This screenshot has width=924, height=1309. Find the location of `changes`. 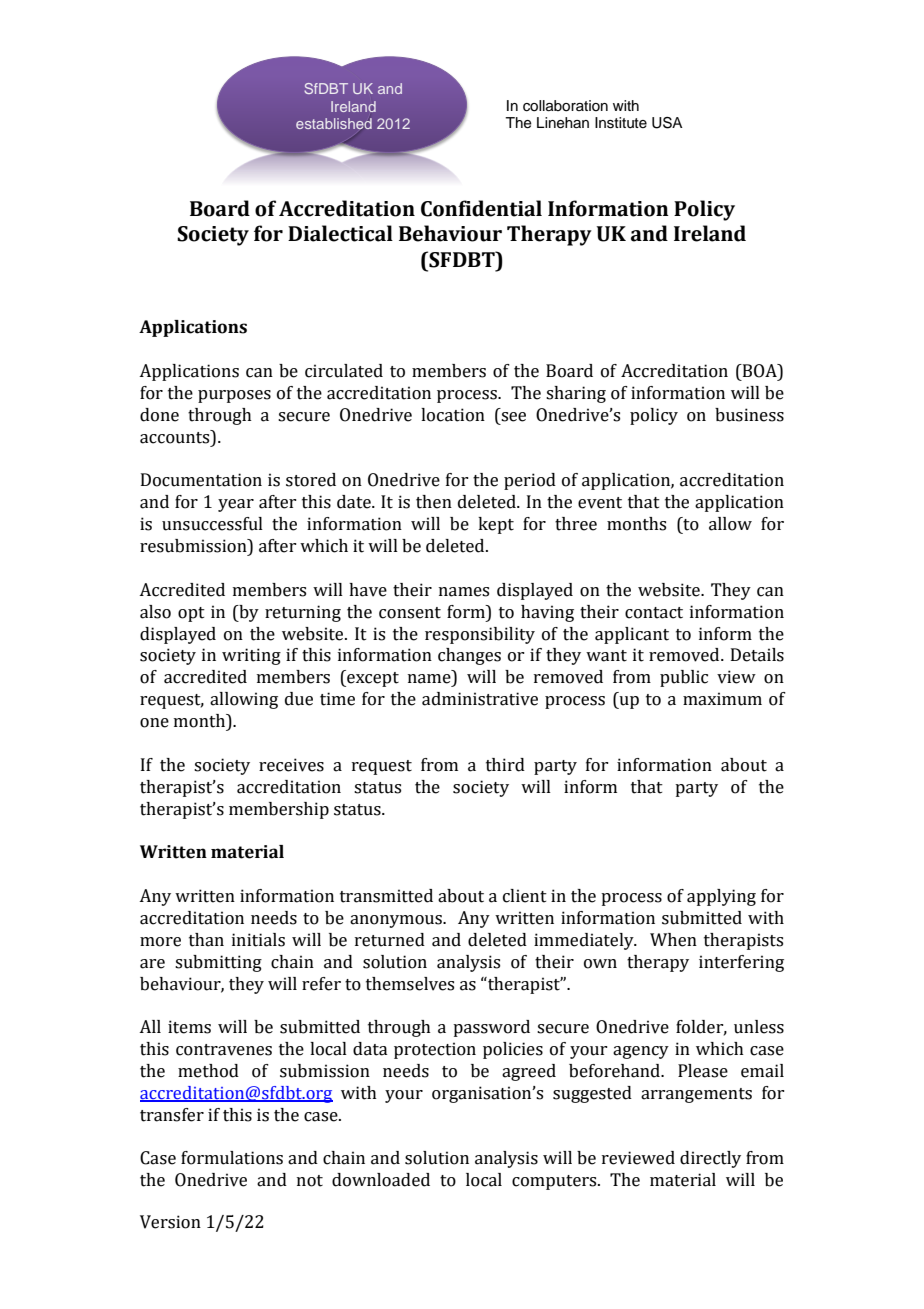

changes is located at coordinates (469, 656).
